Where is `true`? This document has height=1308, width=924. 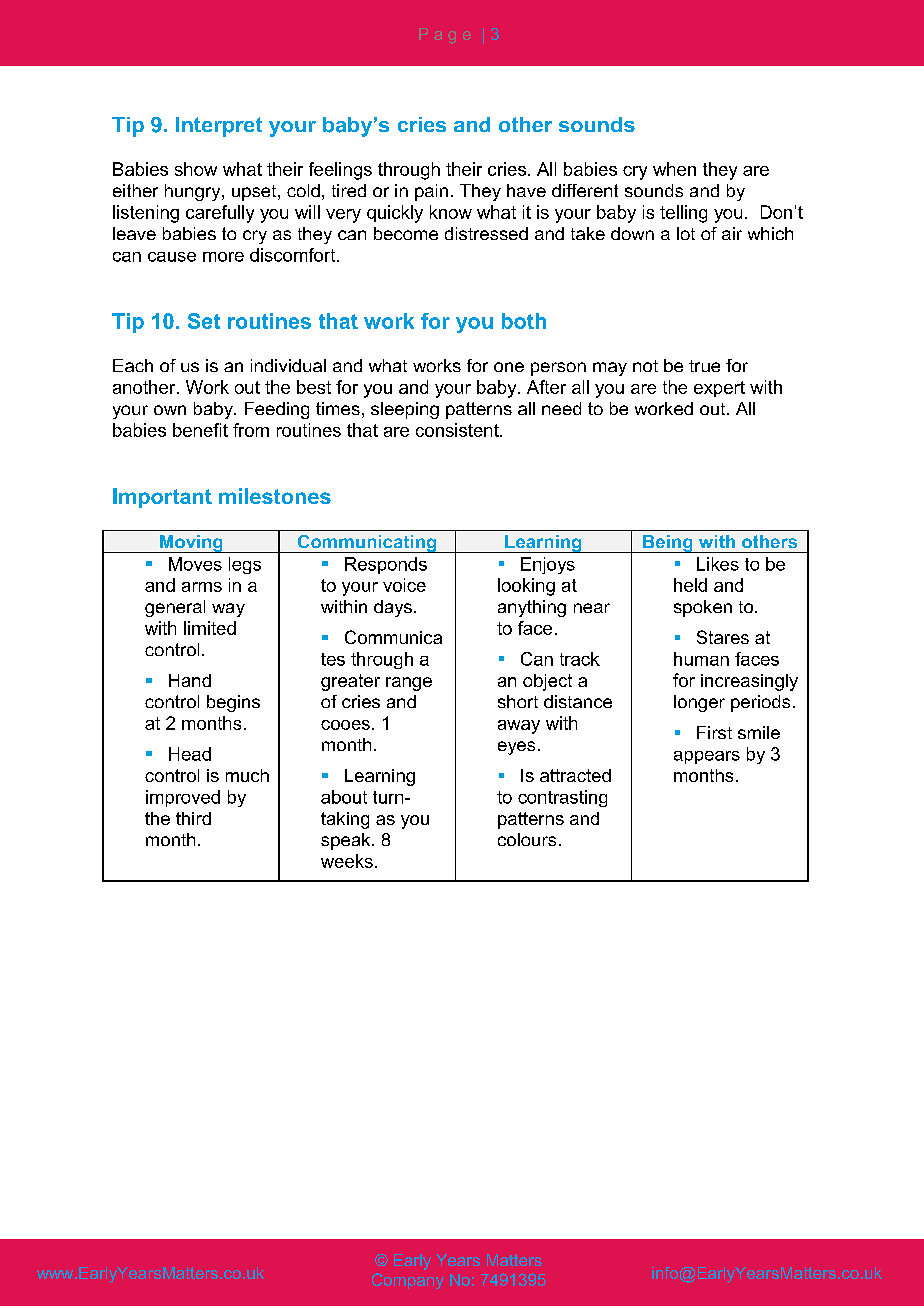
true is located at coordinates (704, 366).
